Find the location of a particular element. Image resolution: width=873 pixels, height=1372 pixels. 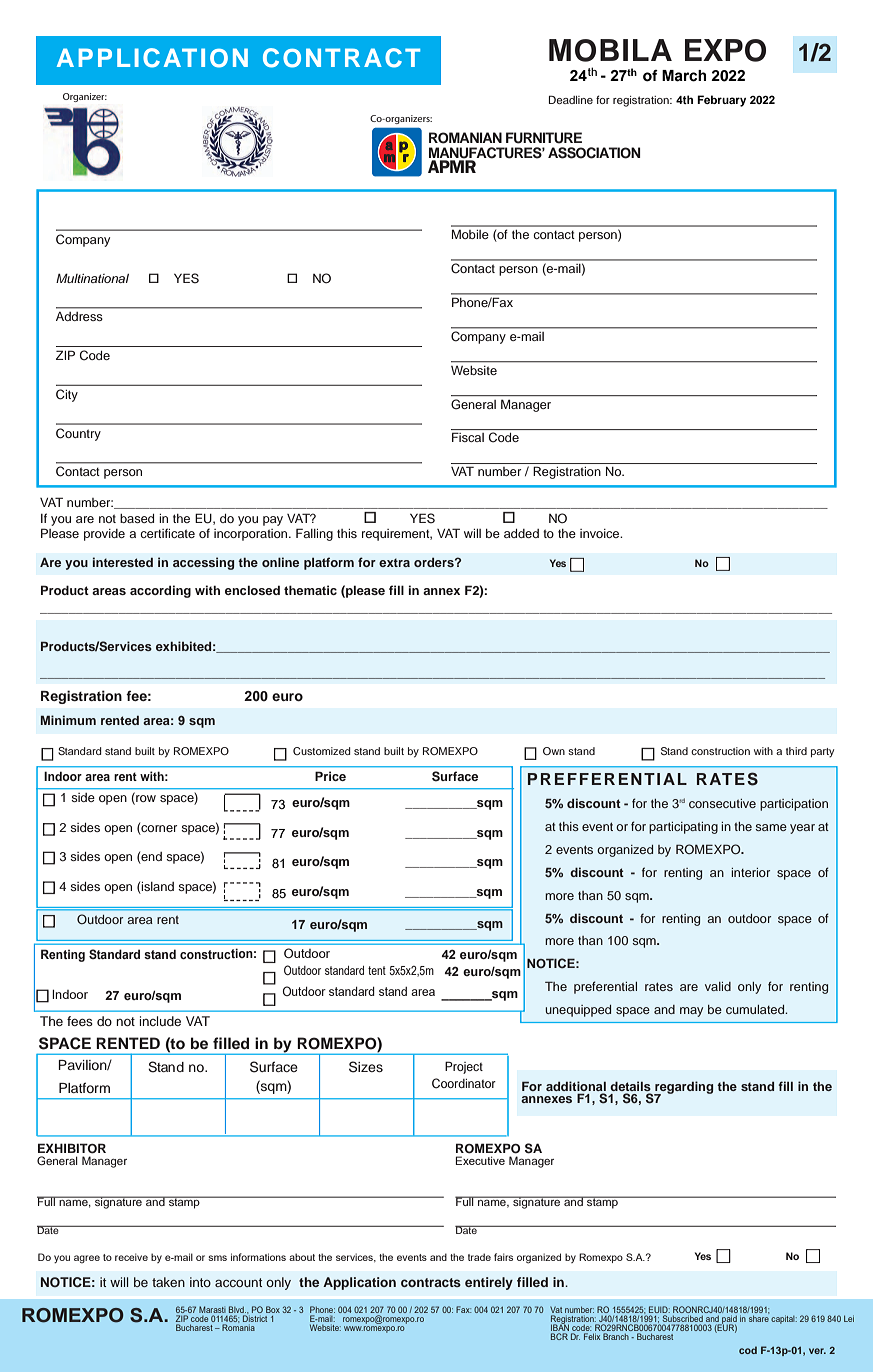

FURNITURE is located at coordinates (544, 138).
